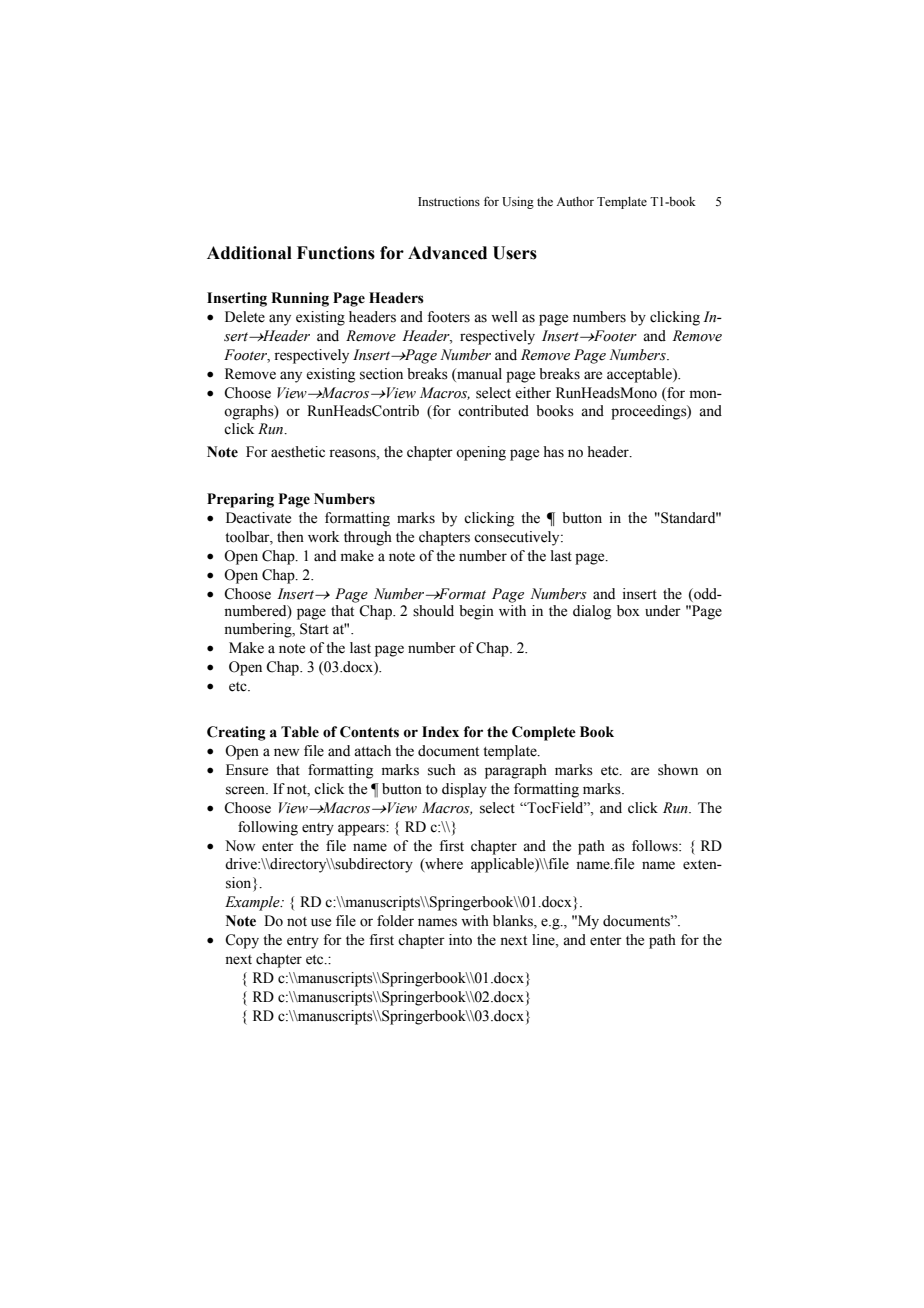 The height and width of the document is (1308, 924). What do you see at coordinates (460, 940) in the document?
I see `into` at bounding box center [460, 940].
